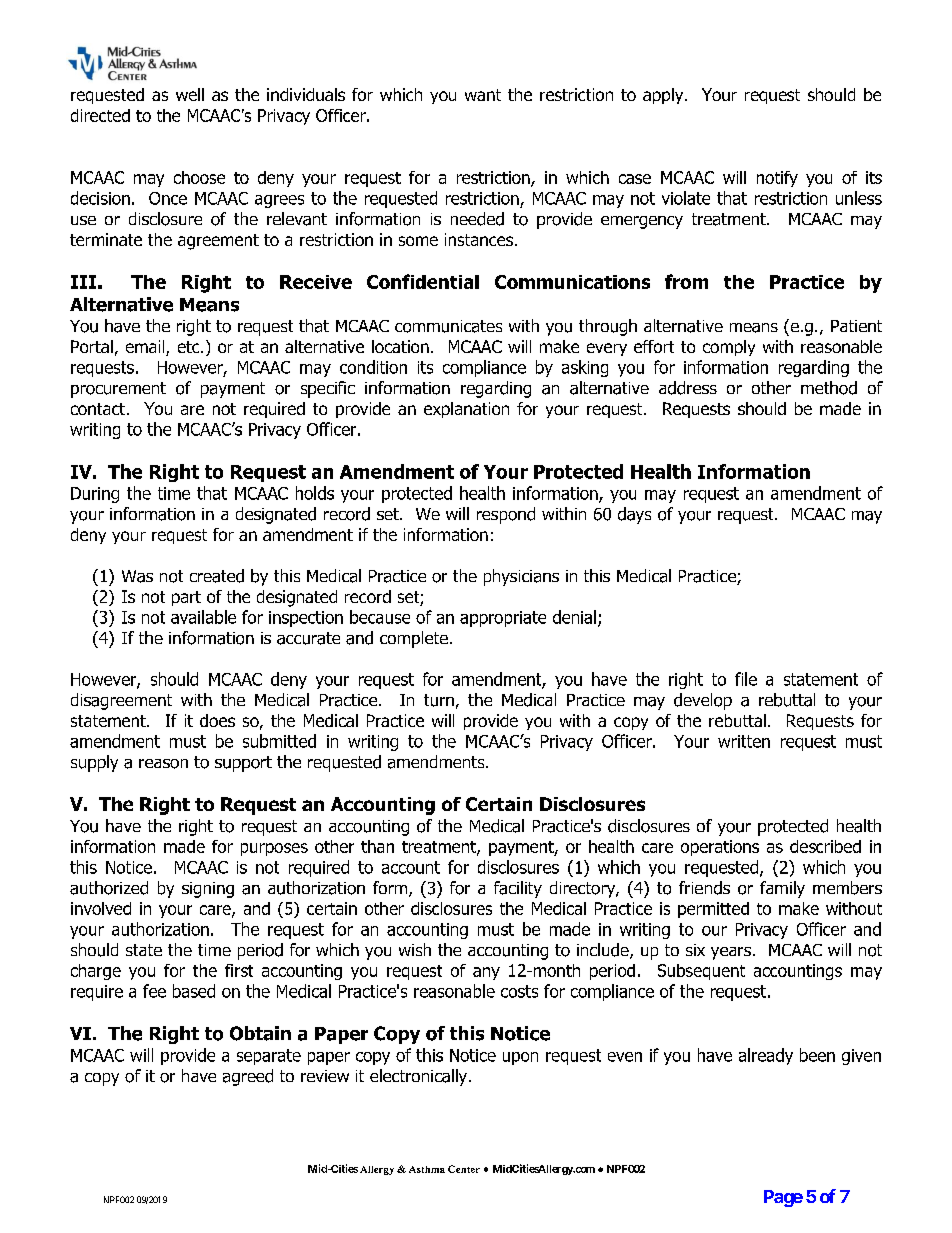 The height and width of the screenshot is (1233, 952). Describe the element at coordinates (190, 347) in the screenshot. I see `etc` at that location.
